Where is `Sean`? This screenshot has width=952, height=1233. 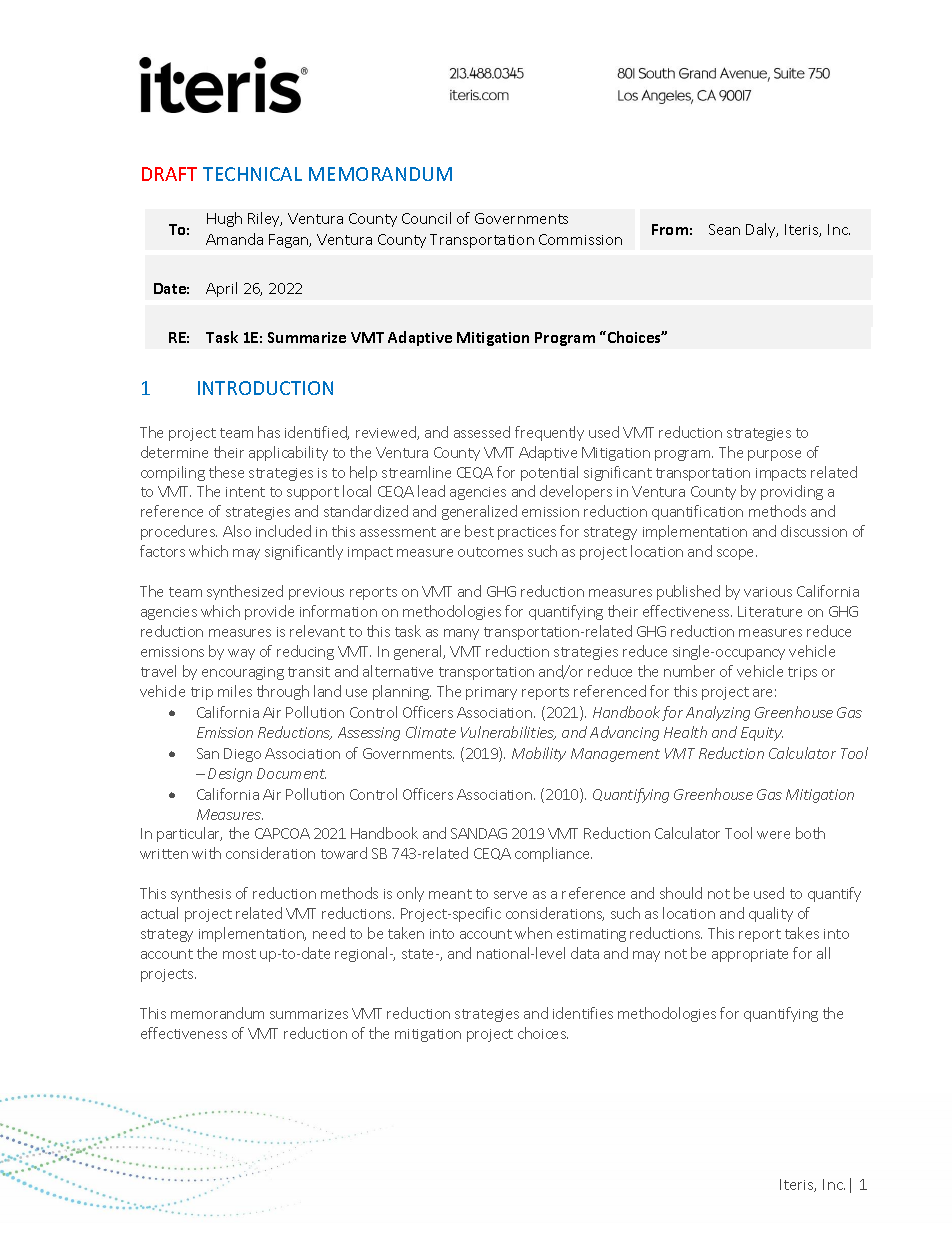
Sean is located at coordinates (724, 229).
